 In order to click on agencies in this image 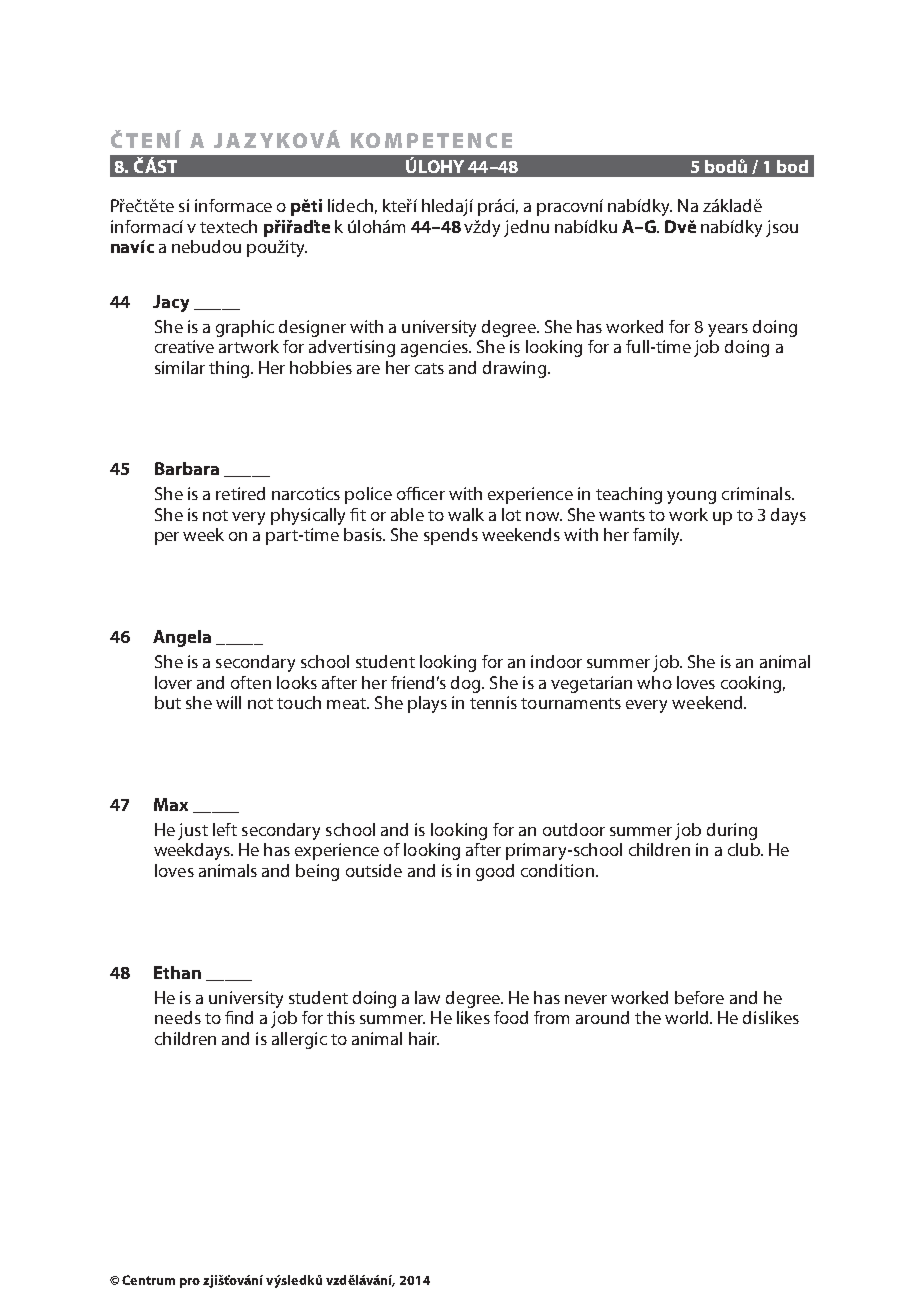, I will do `click(435, 348)`.
